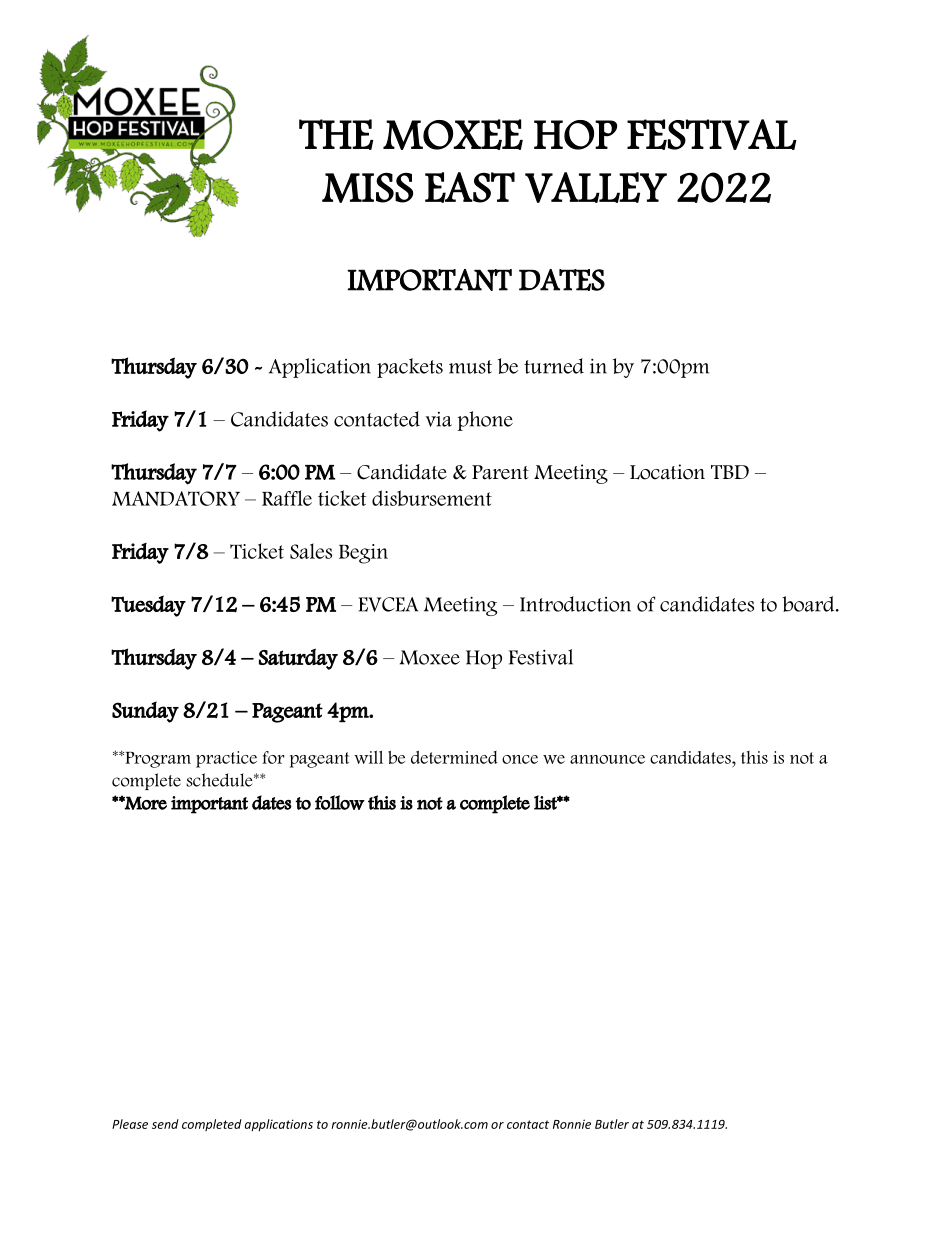 The height and width of the image is (1233, 952). I want to click on Parent, so click(500, 472).
